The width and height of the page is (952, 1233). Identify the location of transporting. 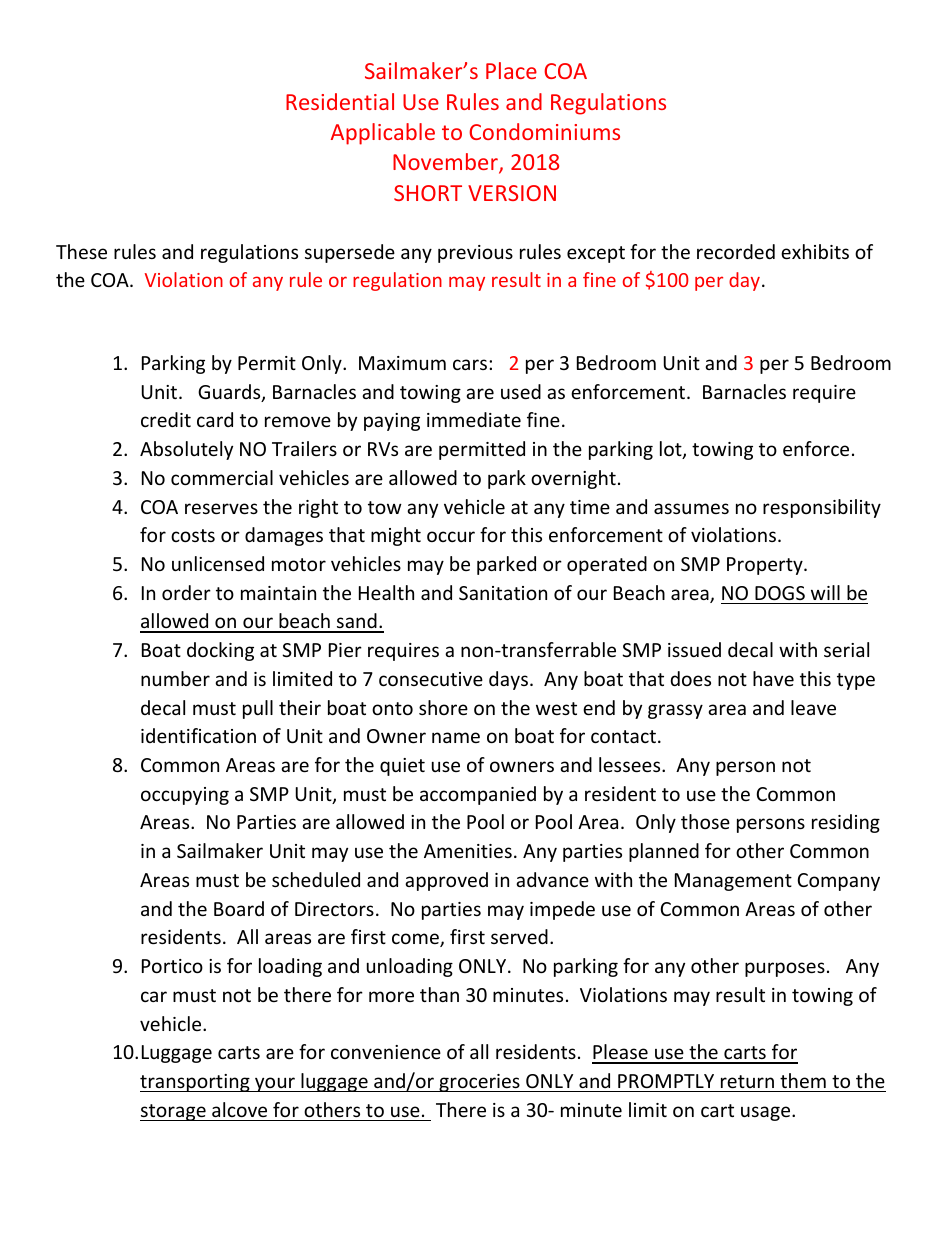
(196, 1083).
